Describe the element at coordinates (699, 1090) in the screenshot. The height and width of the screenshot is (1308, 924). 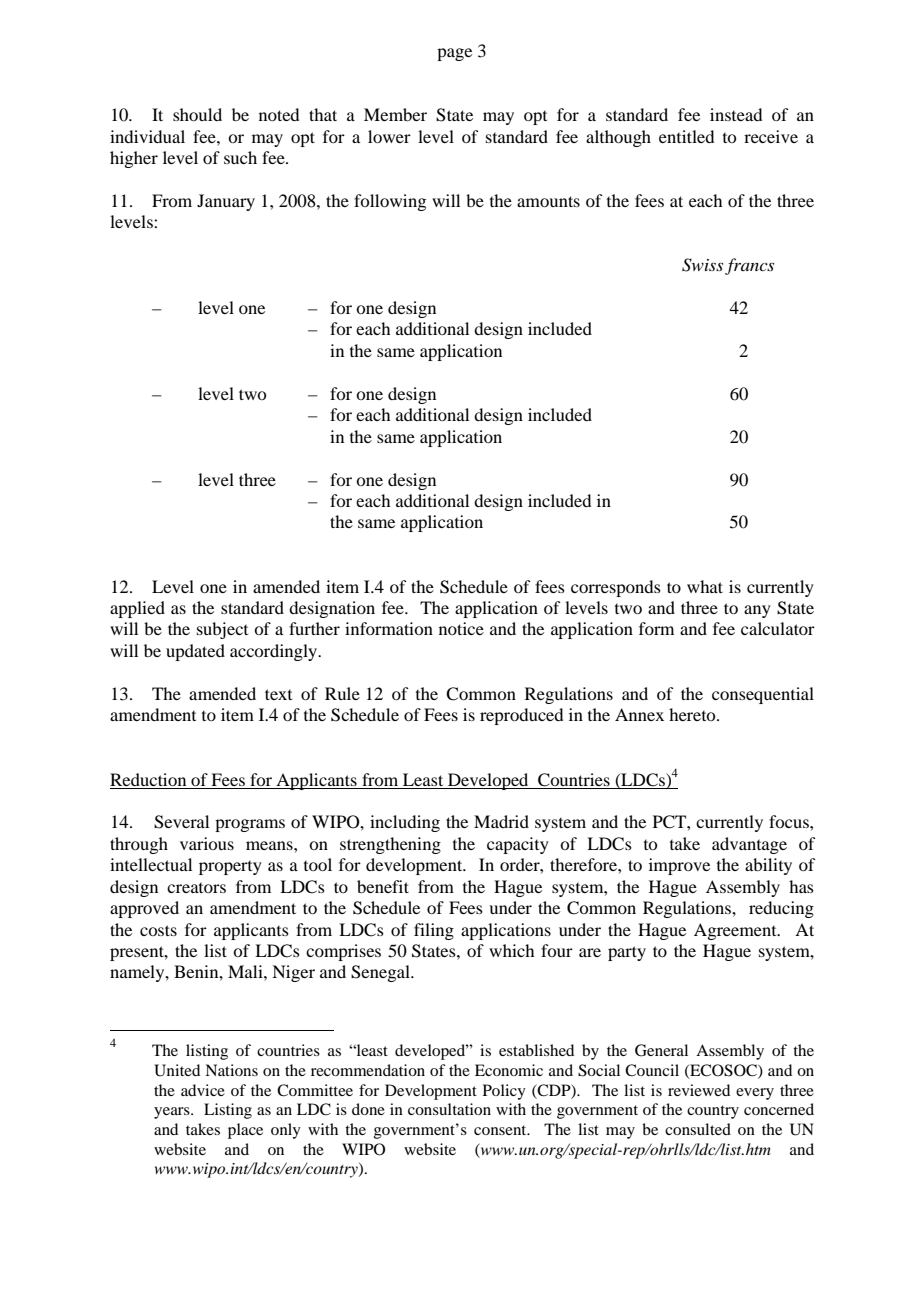
I see `reviewed` at that location.
